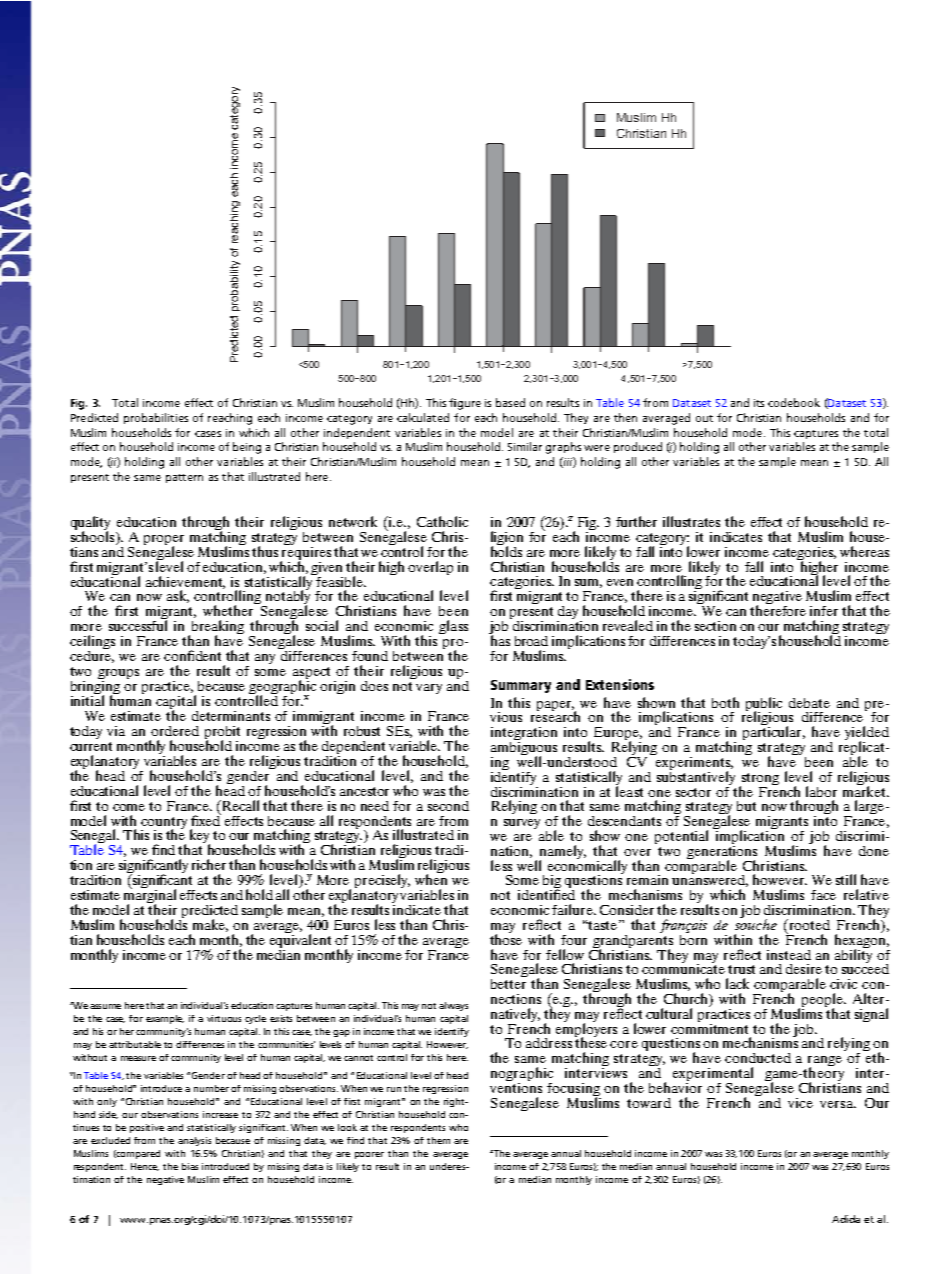 The width and height of the image is (952, 1275). Describe the element at coordinates (438, 1140) in the image. I see `them` at that location.
